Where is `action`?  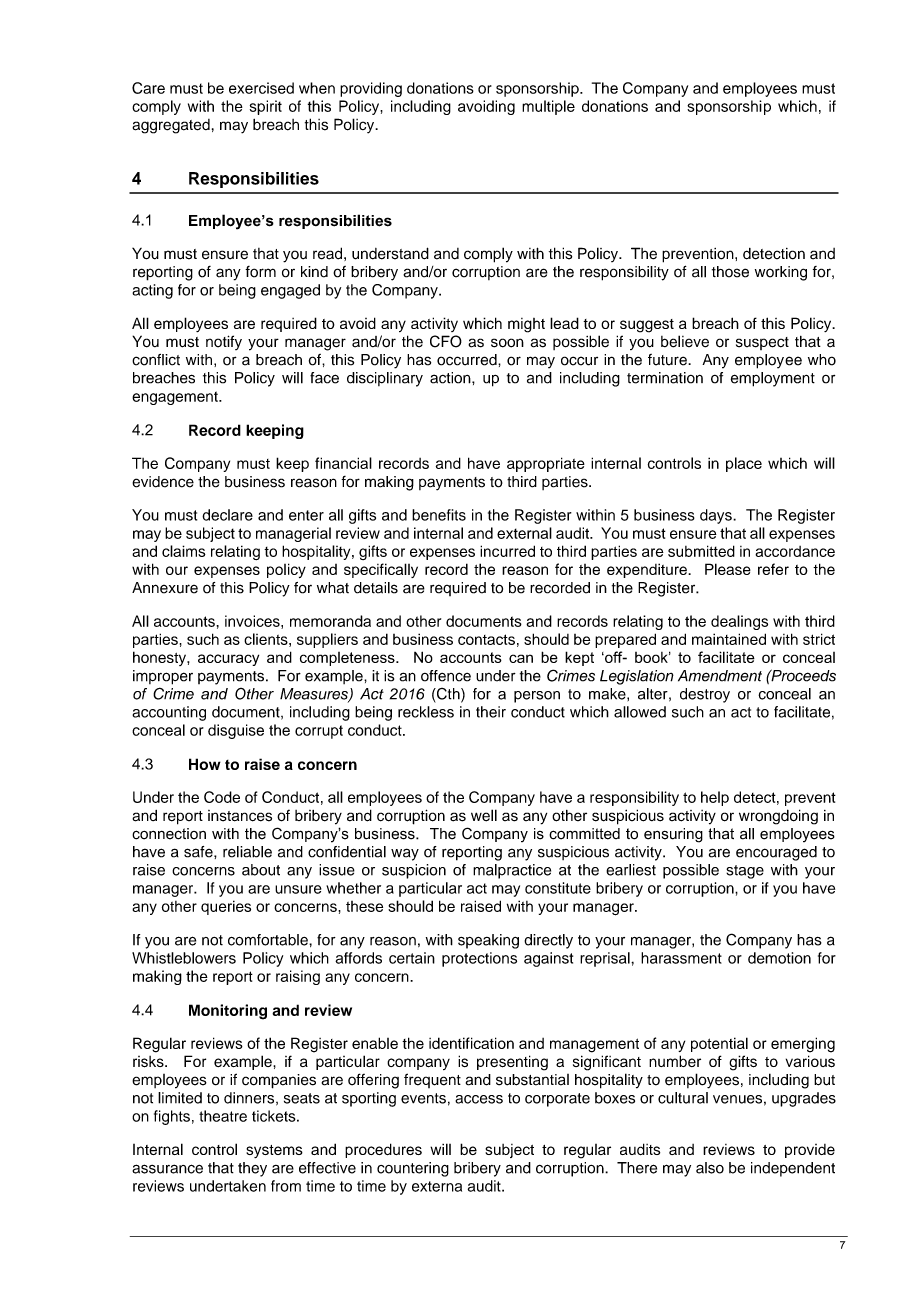 action is located at coordinates (451, 378).
